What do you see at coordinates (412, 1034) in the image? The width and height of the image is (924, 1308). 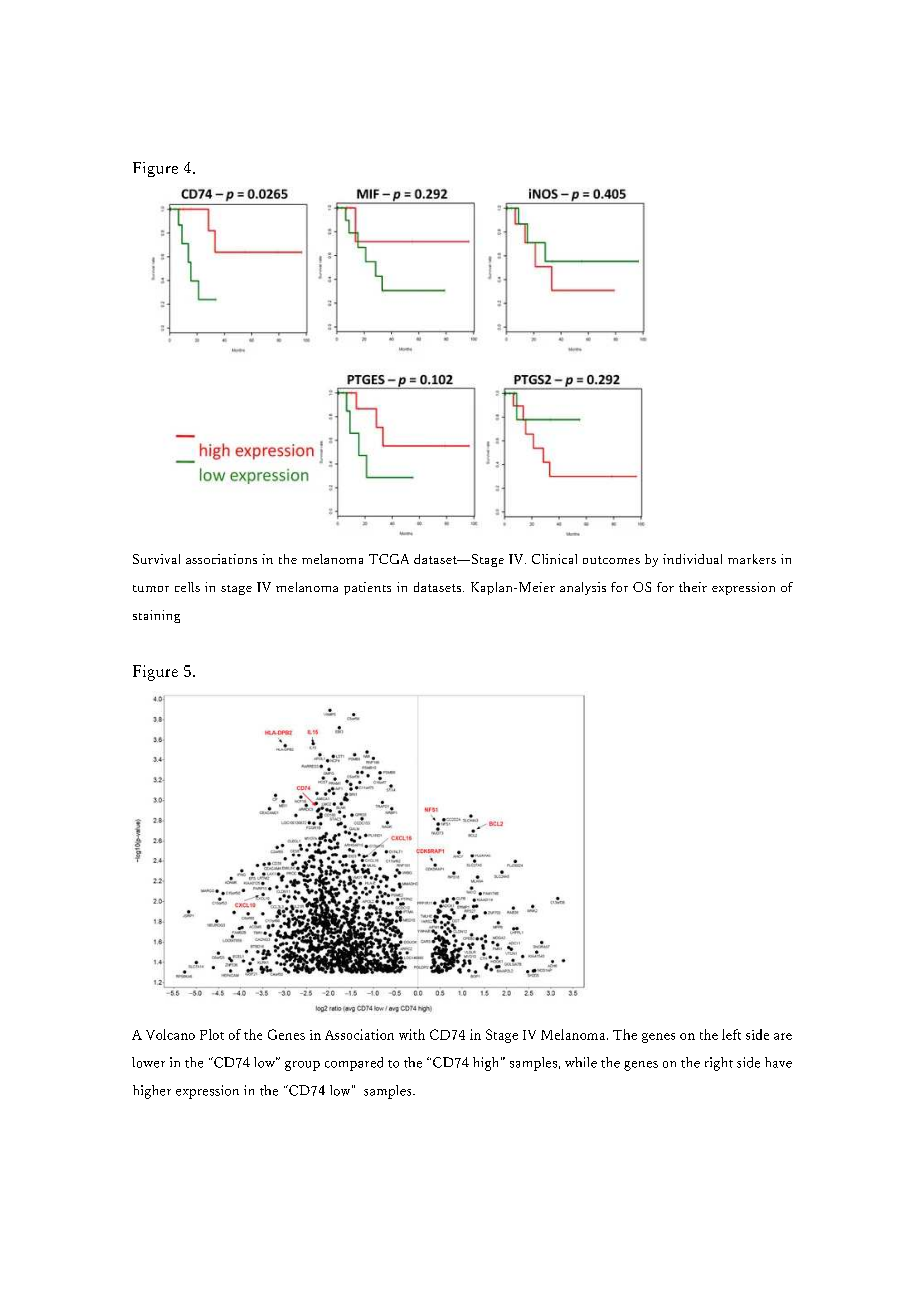 I see `with` at bounding box center [412, 1034].
